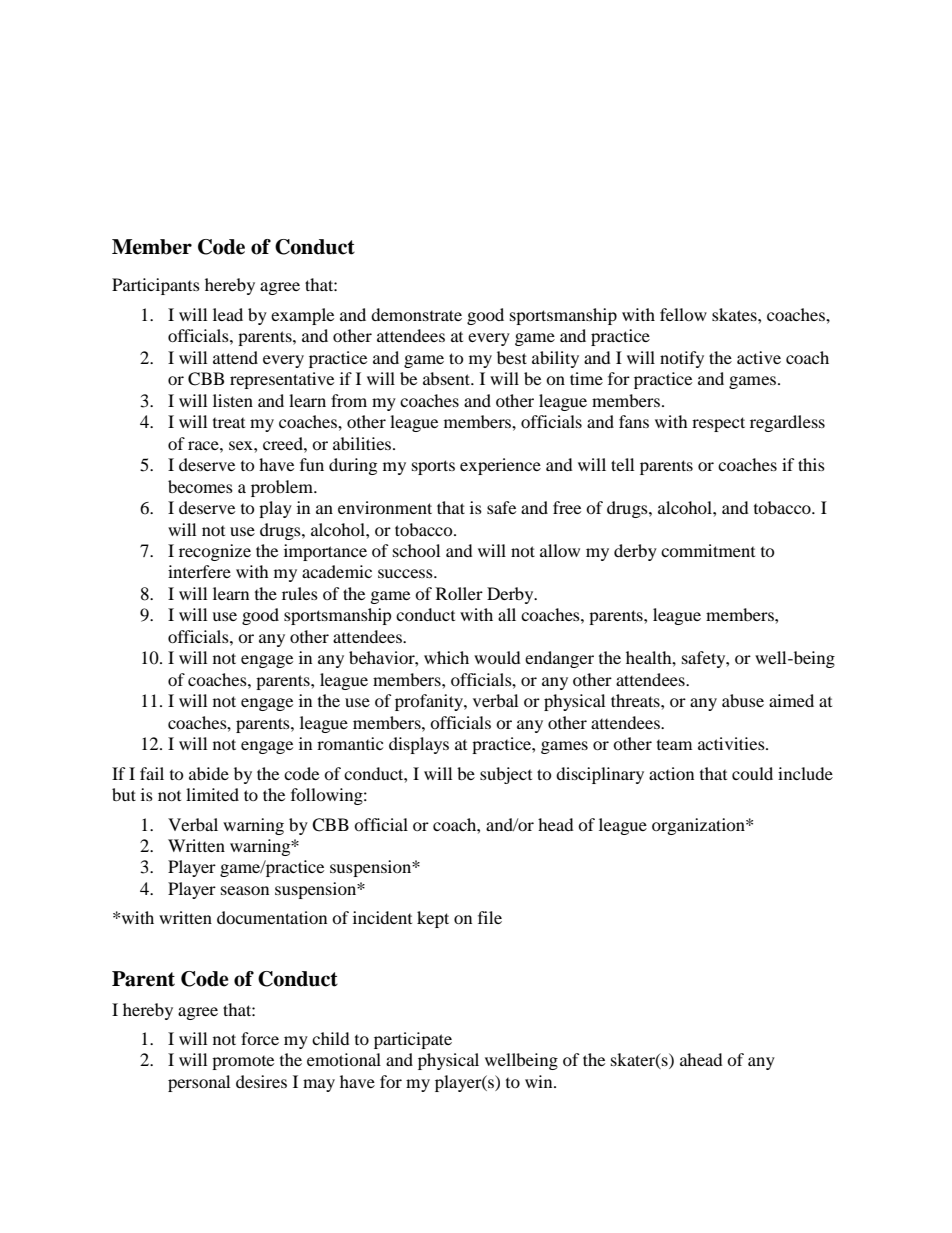 The width and height of the screenshot is (952, 1233). Describe the element at coordinates (708, 550) in the screenshot. I see `commitment` at that location.
